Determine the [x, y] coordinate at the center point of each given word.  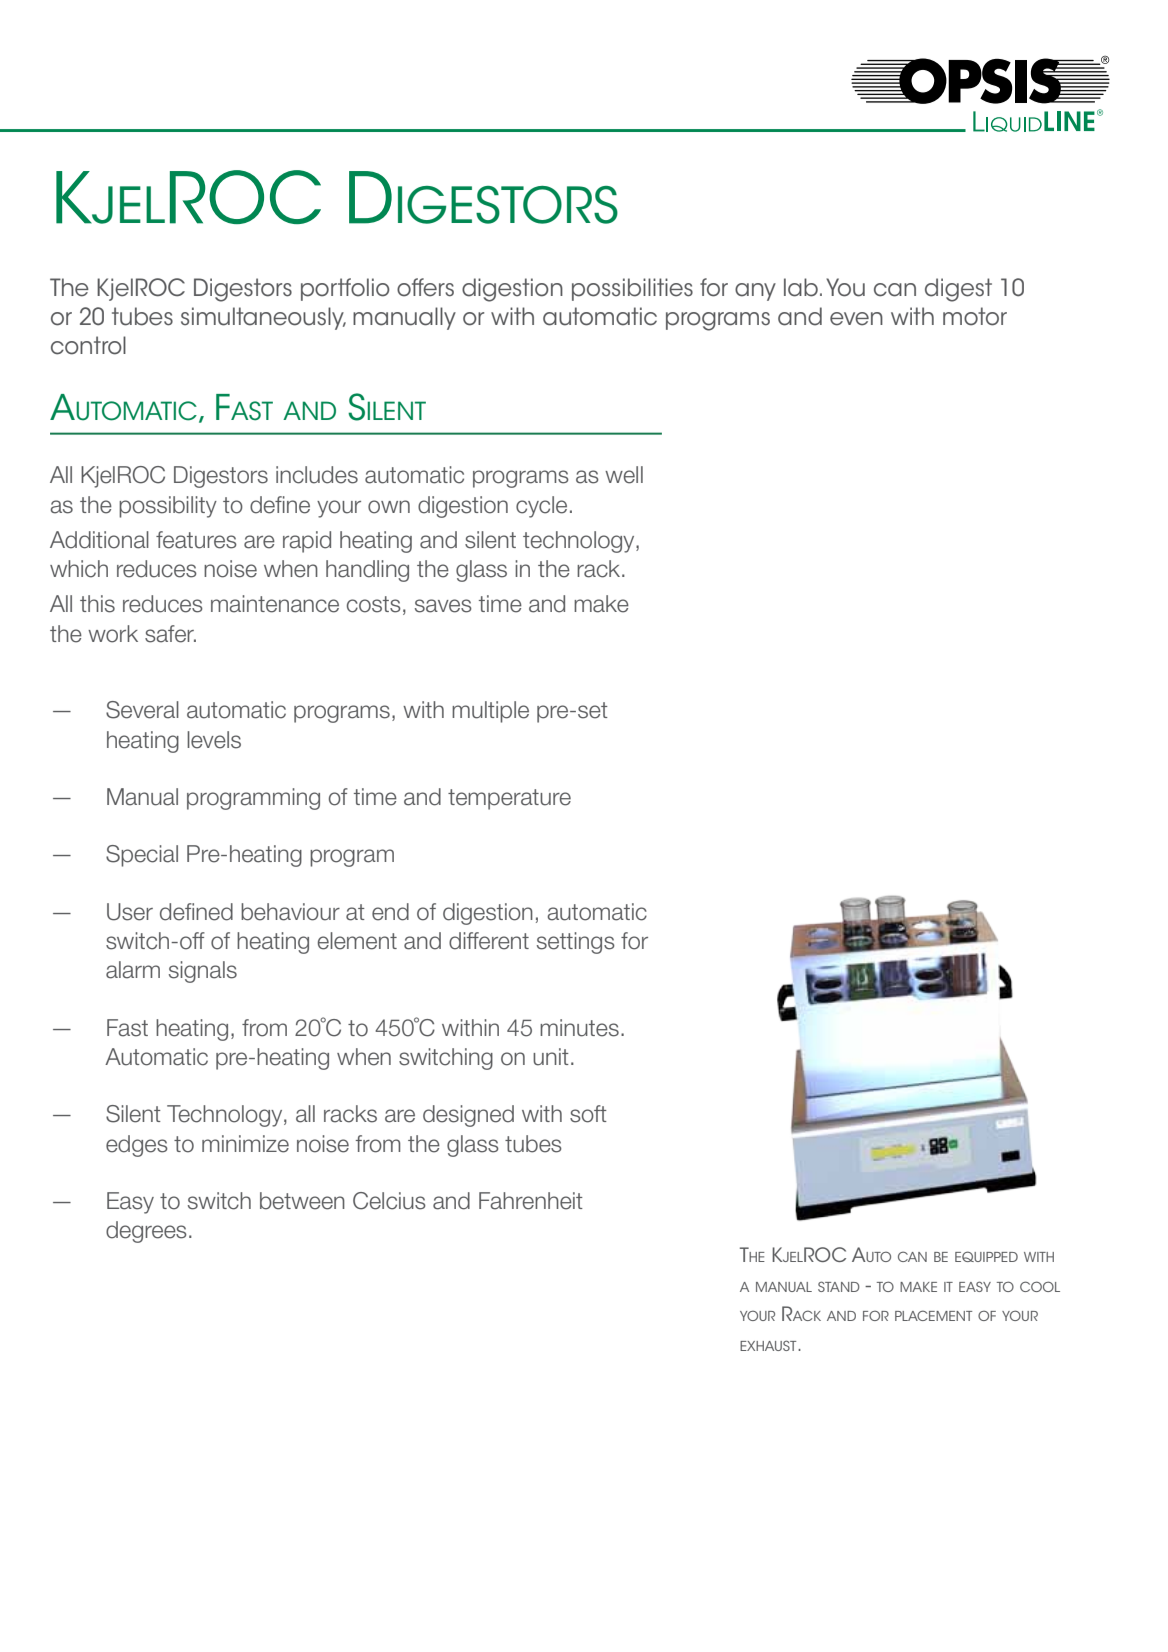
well [624, 475]
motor [975, 316]
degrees [146, 1232]
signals [203, 972]
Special [142, 856]
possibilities [632, 289]
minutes [579, 1028]
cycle [541, 507]
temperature [509, 799]
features [196, 540]
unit [551, 1057]
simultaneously [263, 318]
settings [576, 943]
